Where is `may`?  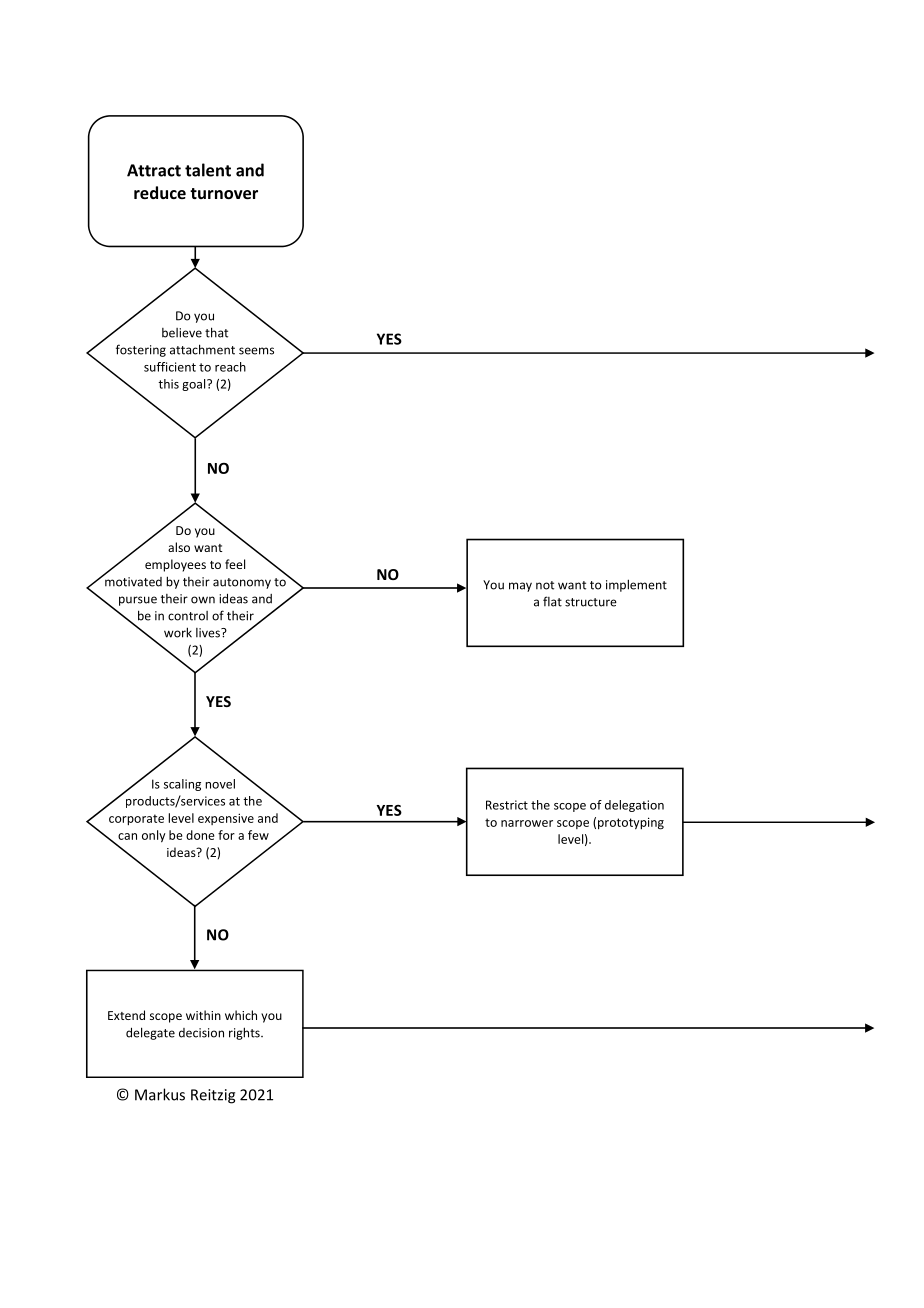
may is located at coordinates (520, 587).
